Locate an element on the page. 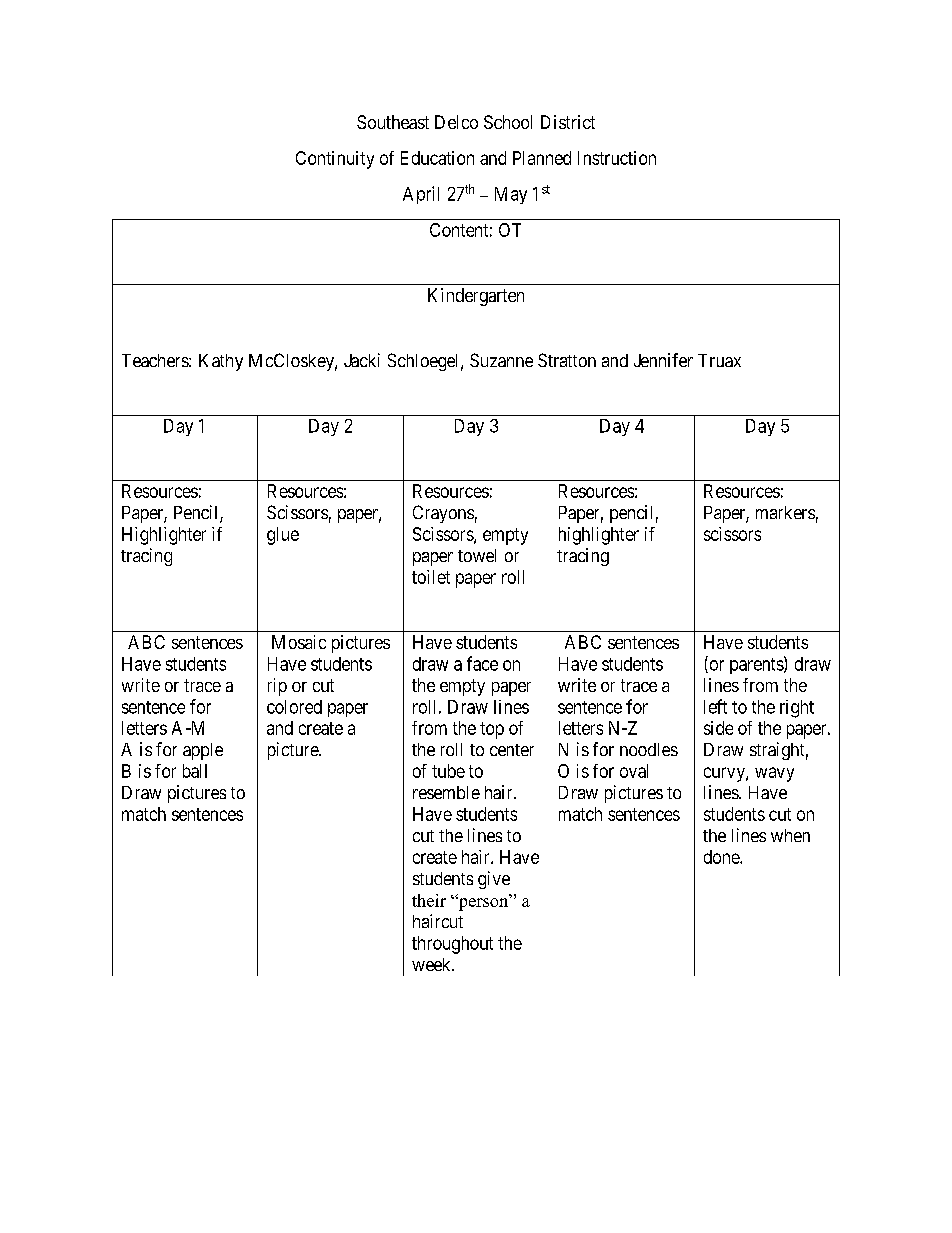 The width and height of the document is (952, 1233). Kathy is located at coordinates (221, 362).
